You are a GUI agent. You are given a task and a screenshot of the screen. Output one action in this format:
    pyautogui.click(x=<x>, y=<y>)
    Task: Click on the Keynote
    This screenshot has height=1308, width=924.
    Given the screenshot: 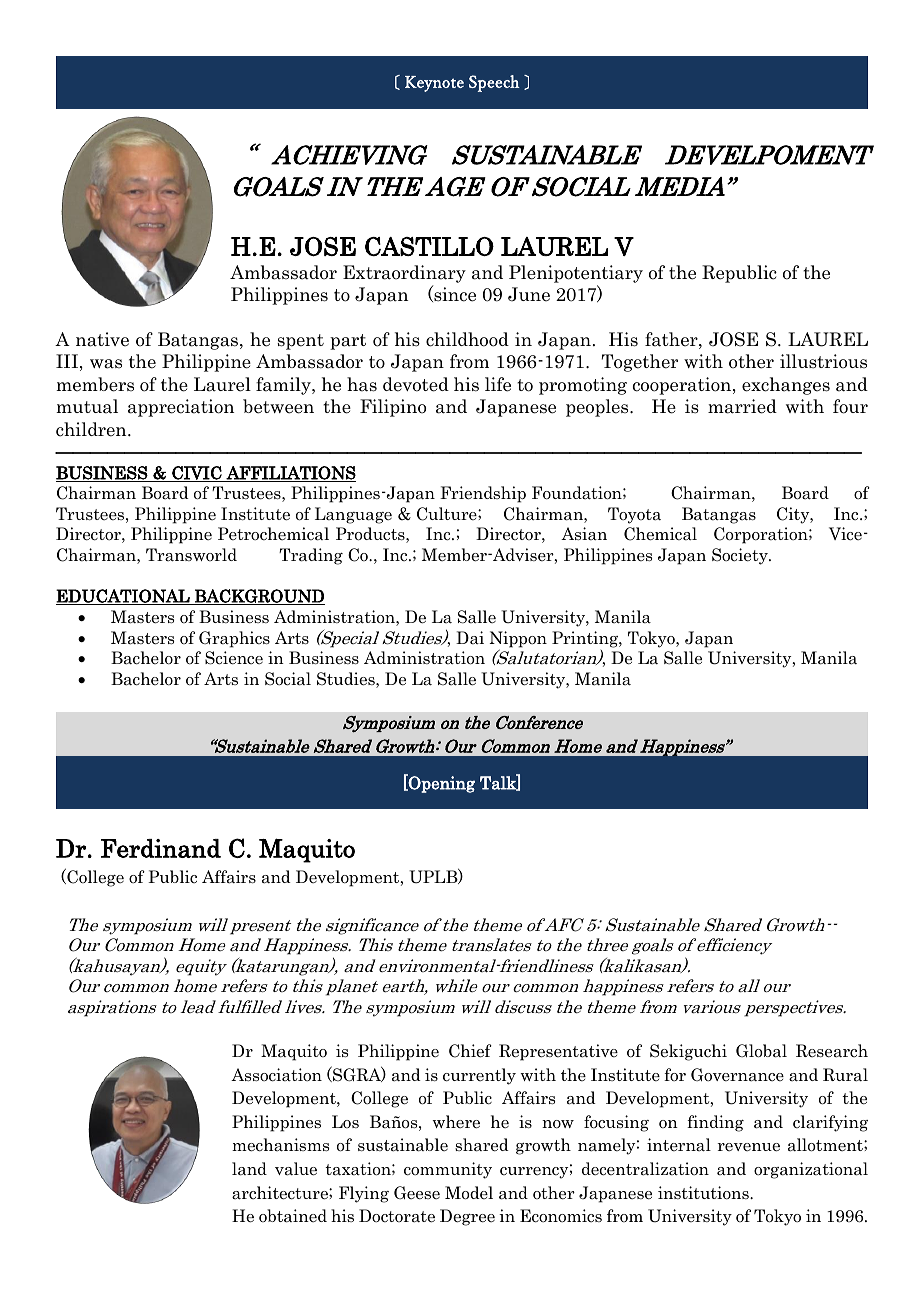 What is the action you would take?
    pyautogui.click(x=434, y=84)
